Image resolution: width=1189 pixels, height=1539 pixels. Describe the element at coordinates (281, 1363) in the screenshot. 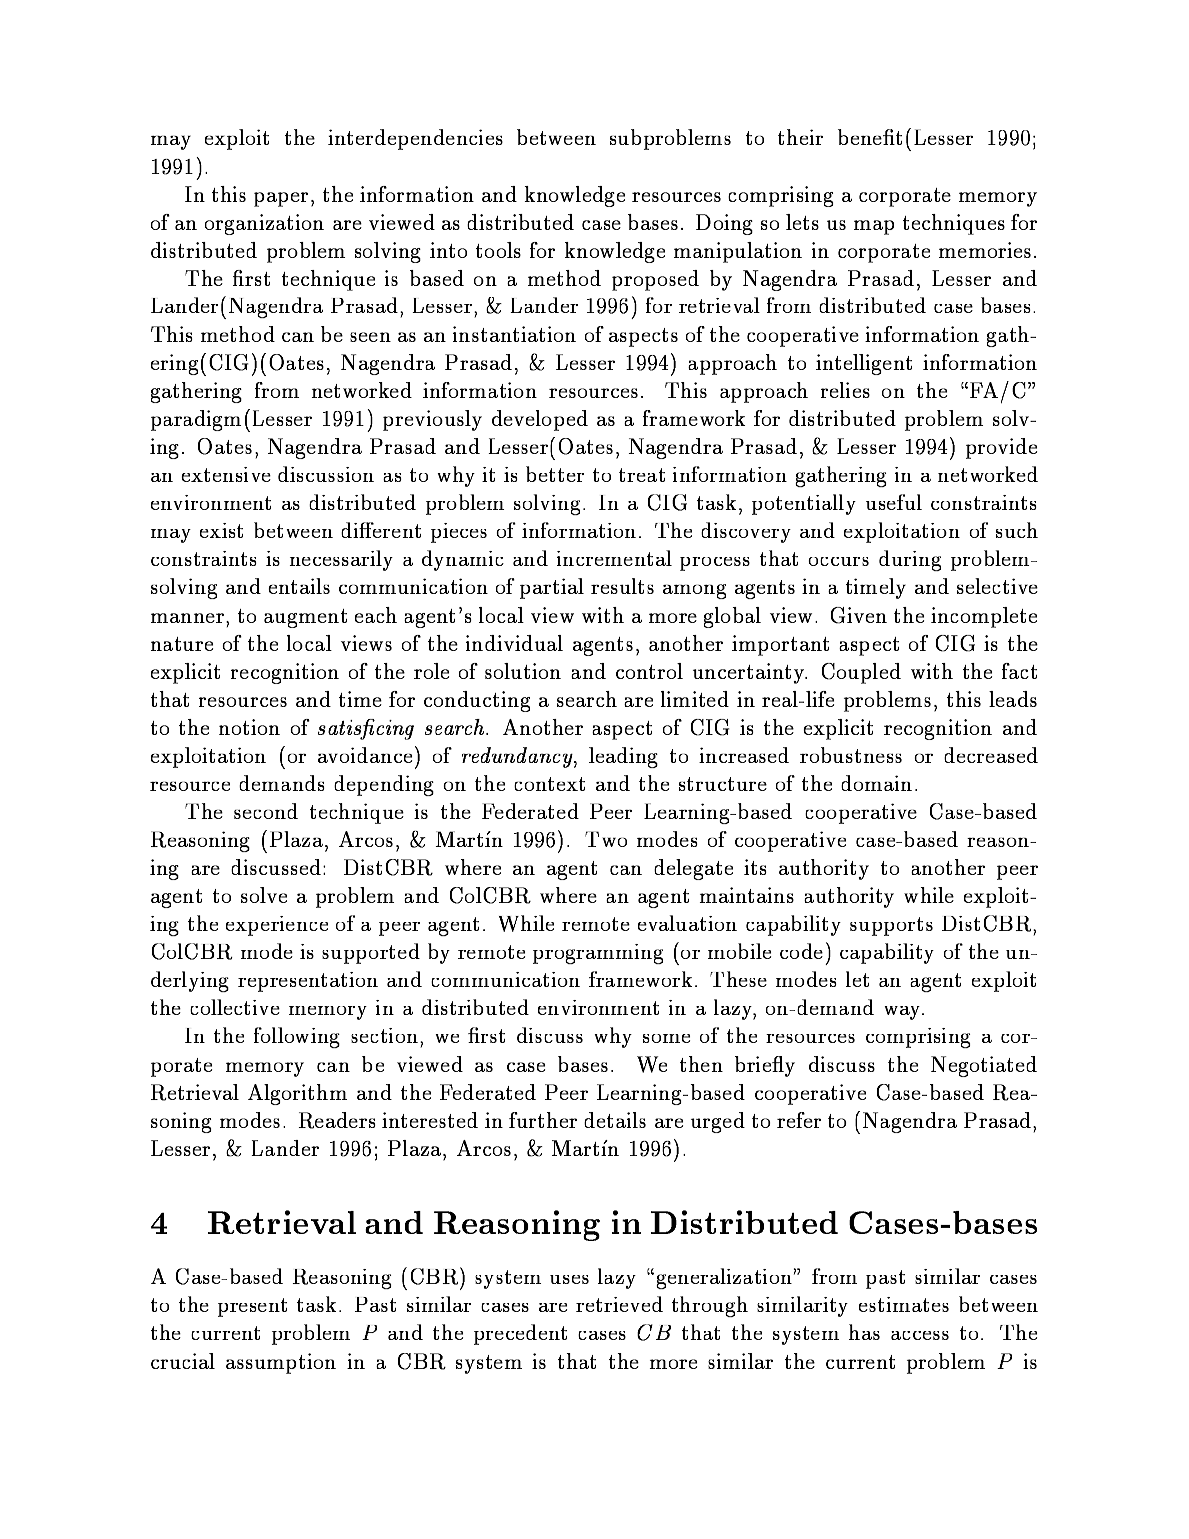

I see `assumption` at that location.
